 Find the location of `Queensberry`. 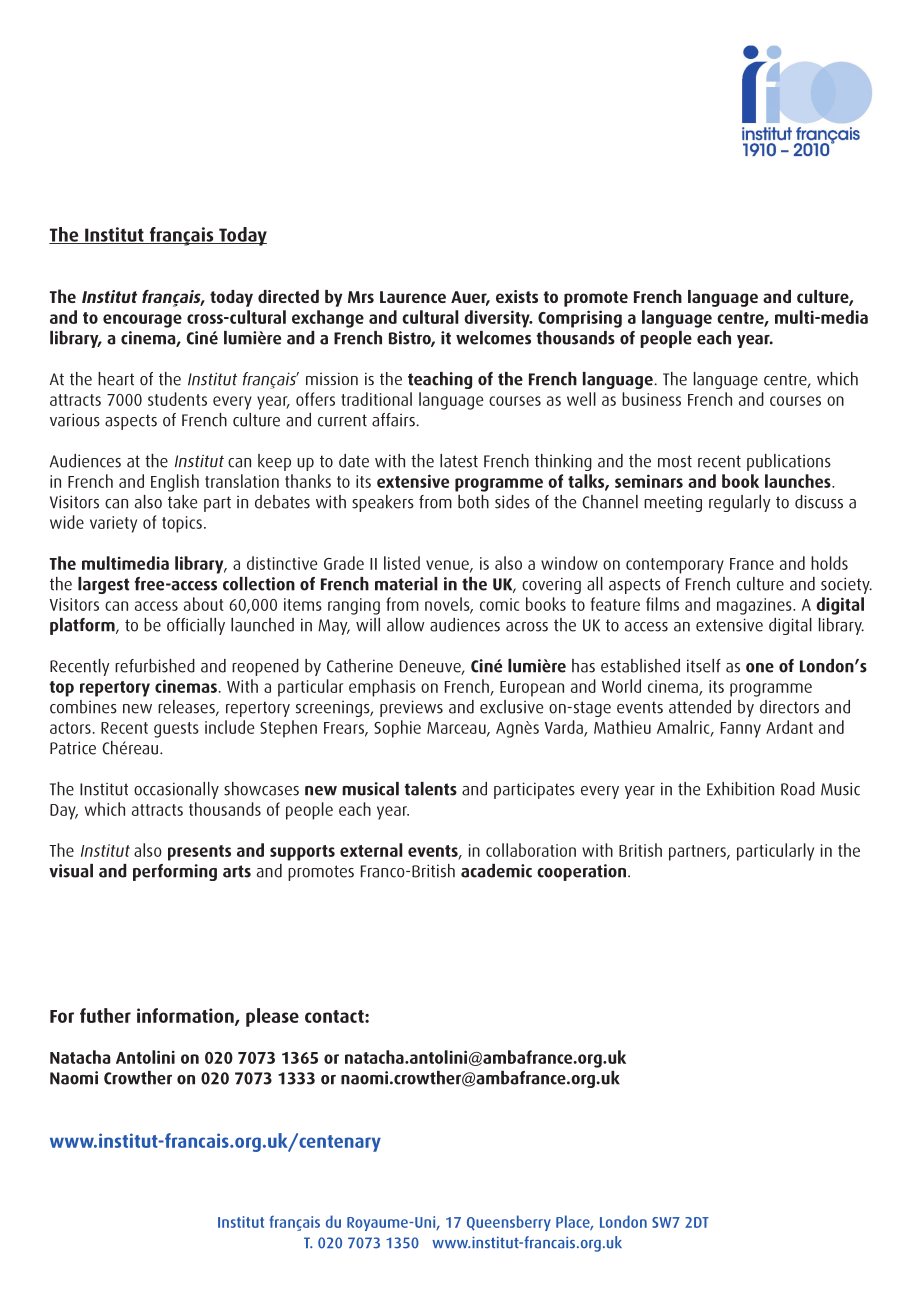

Queensberry is located at coordinates (509, 1223).
